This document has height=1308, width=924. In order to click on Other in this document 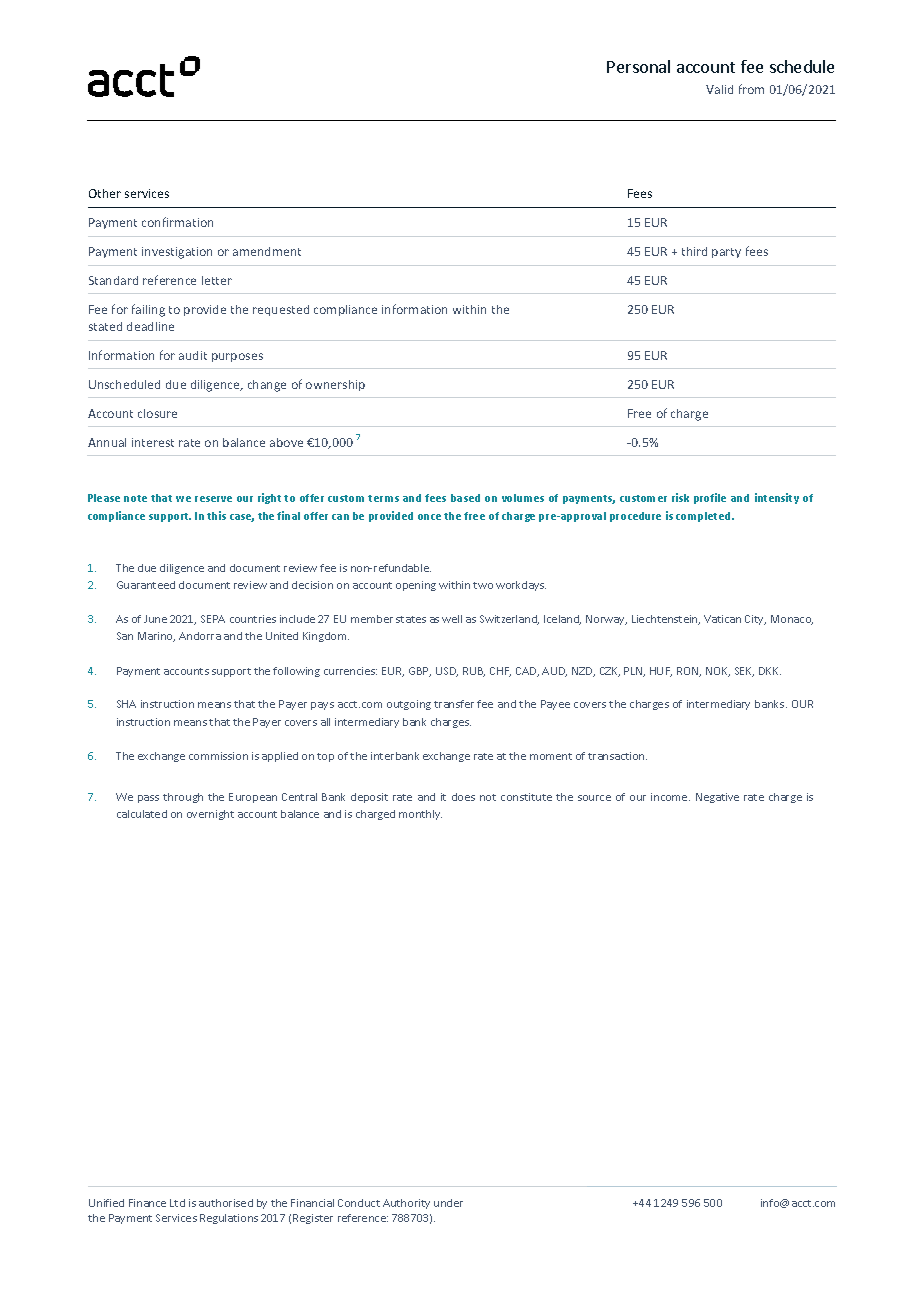, I will do `click(105, 193)`.
